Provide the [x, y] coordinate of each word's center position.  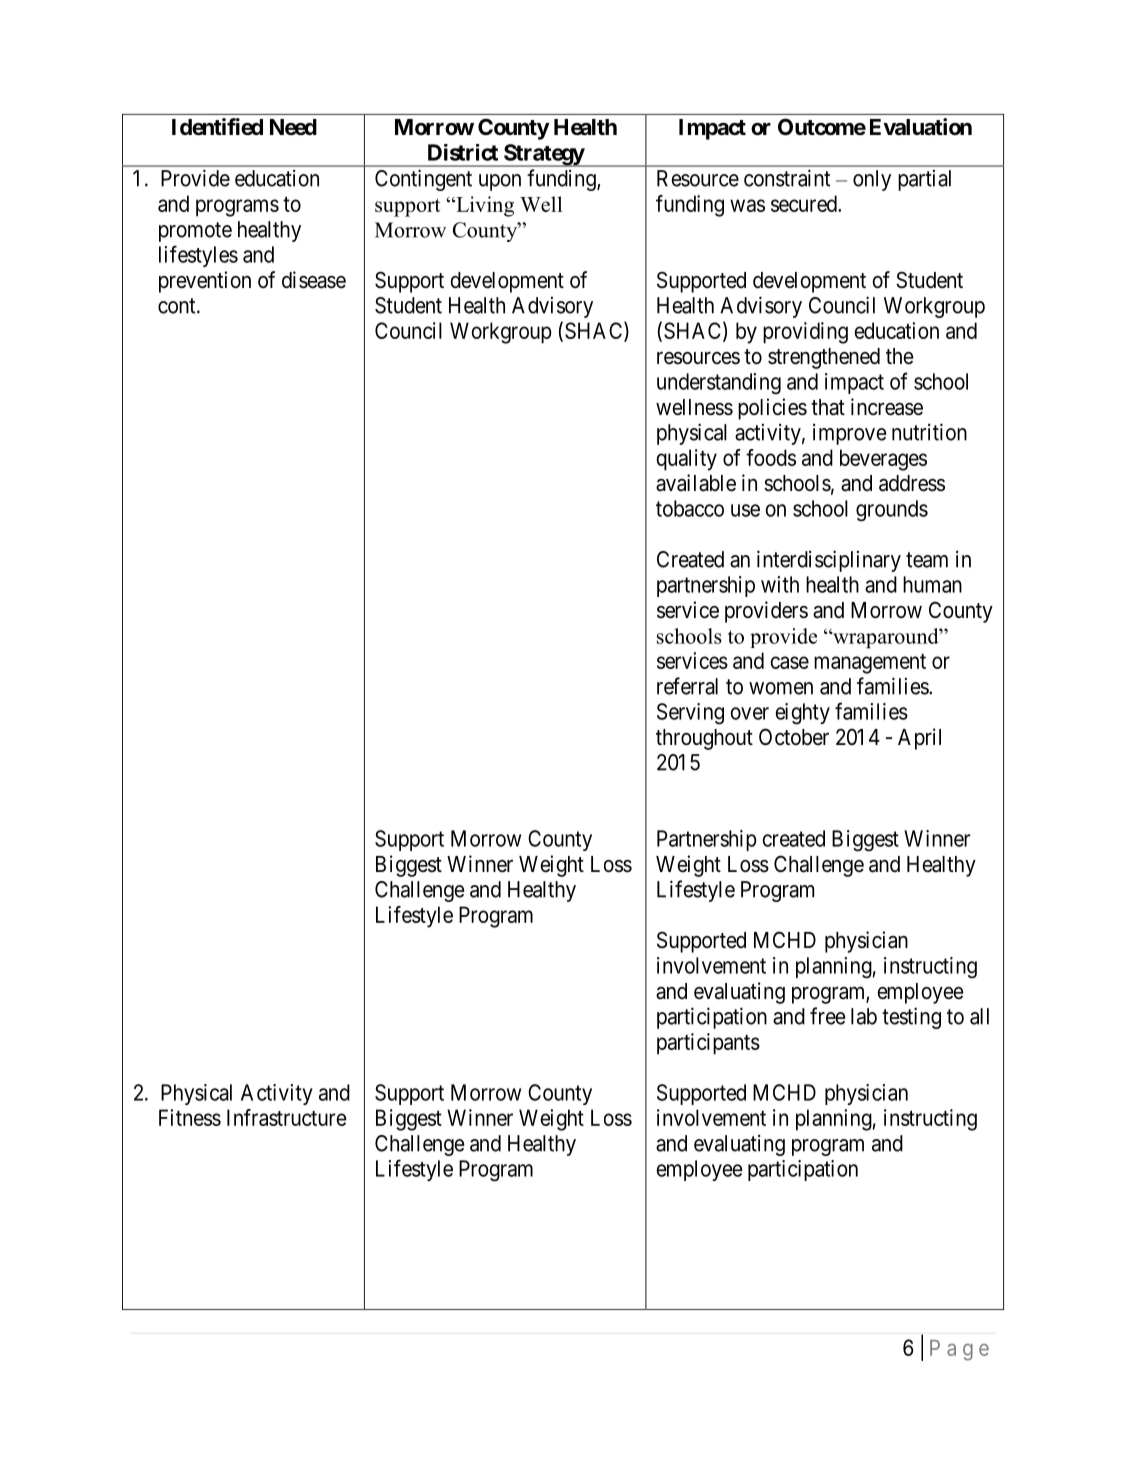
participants [708, 1044]
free [827, 1016]
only [872, 180]
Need [293, 127]
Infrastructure [287, 1117]
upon [500, 182]
